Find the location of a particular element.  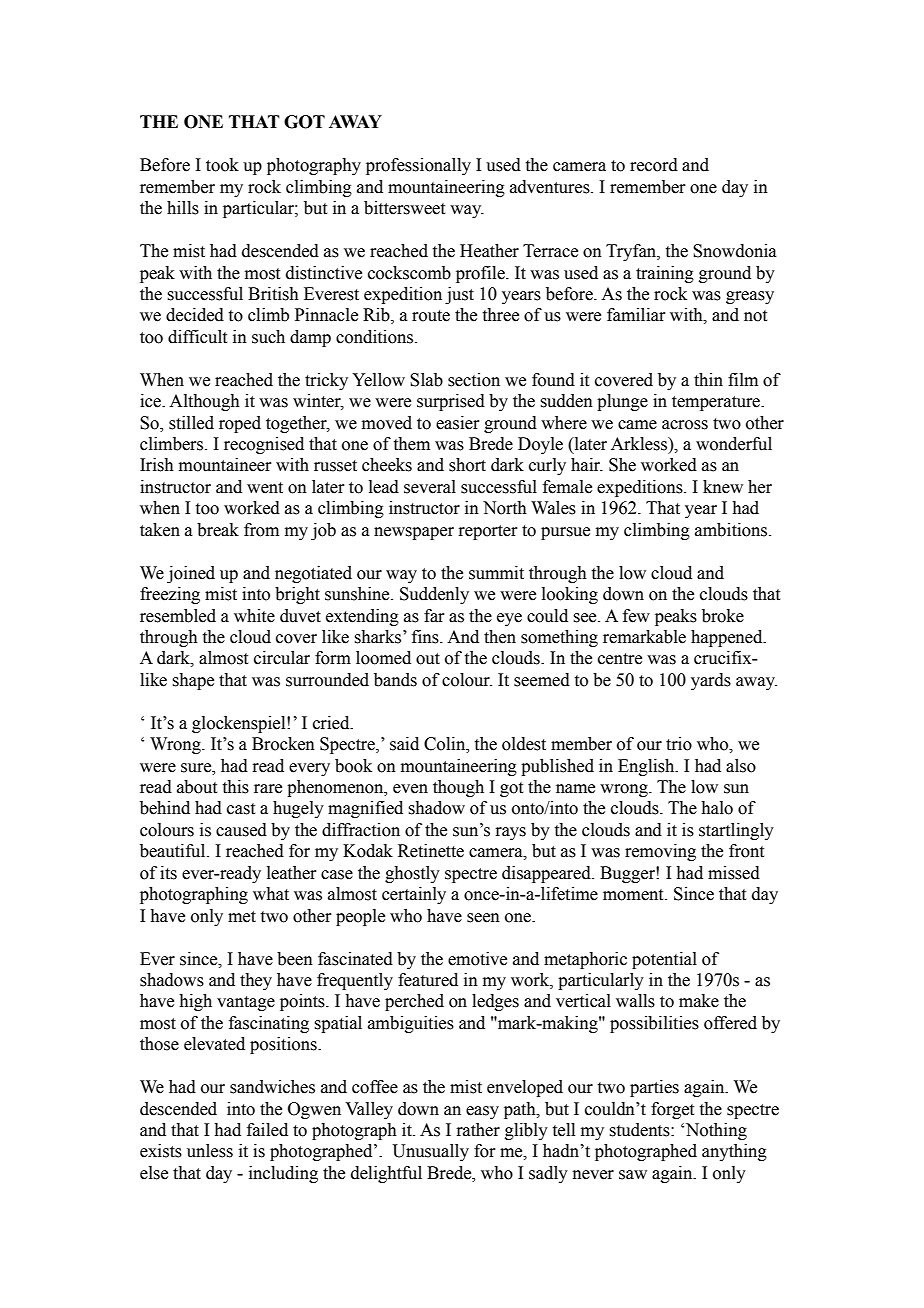

circular is located at coordinates (282, 658).
